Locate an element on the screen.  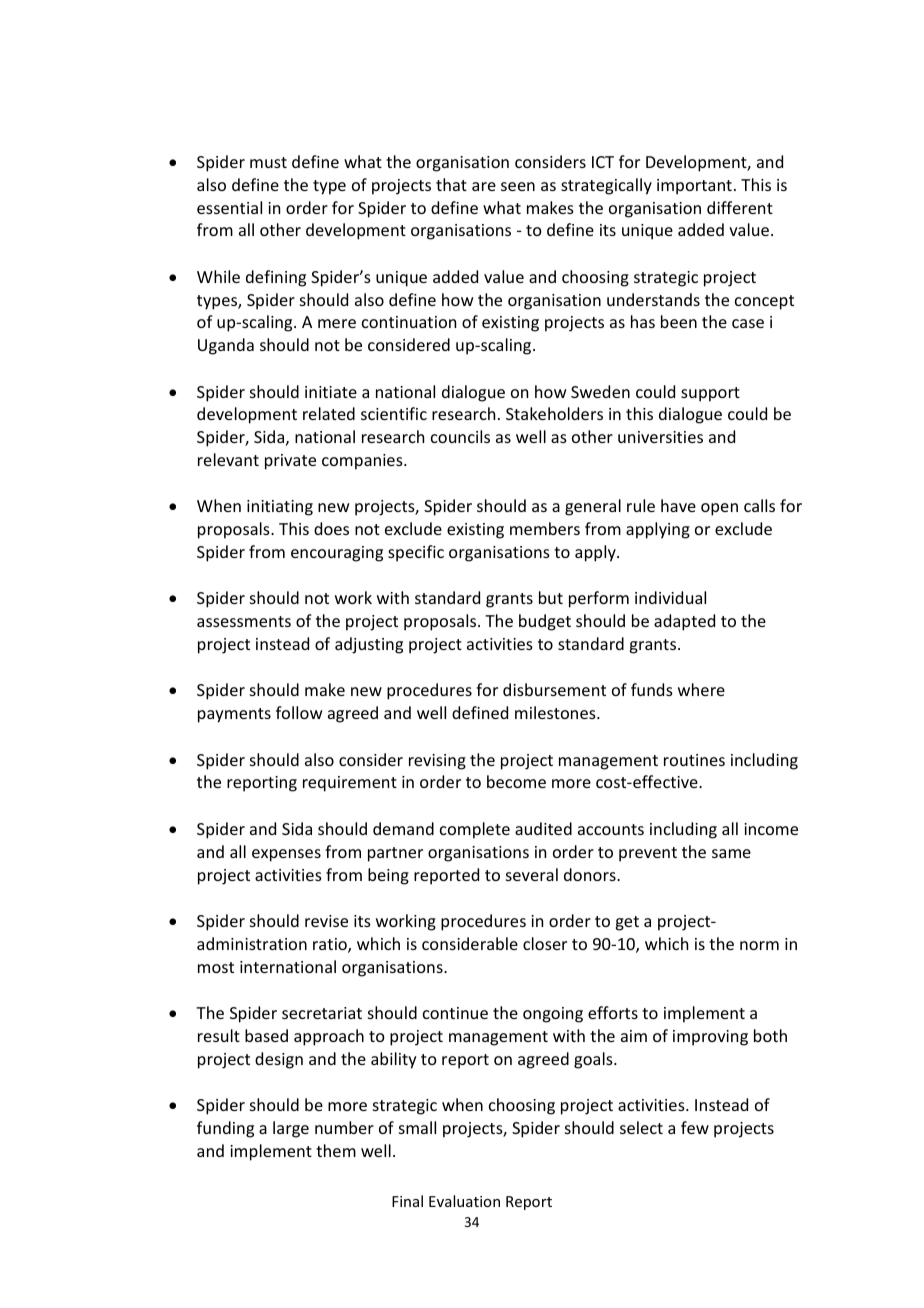
expenses is located at coordinates (286, 855).
